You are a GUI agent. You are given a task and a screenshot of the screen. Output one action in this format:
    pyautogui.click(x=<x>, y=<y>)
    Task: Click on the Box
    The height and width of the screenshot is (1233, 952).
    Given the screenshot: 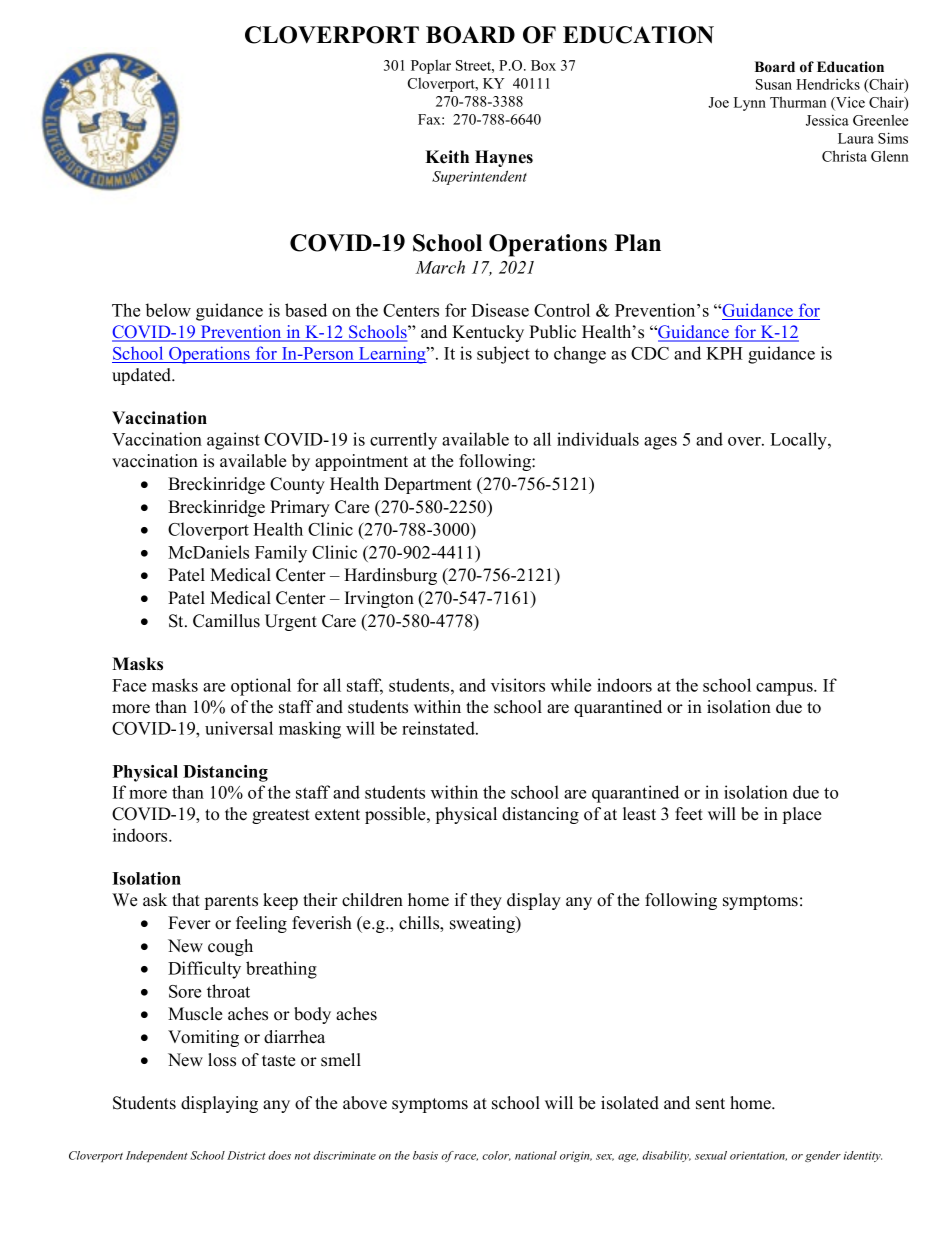 What is the action you would take?
    pyautogui.click(x=543, y=65)
